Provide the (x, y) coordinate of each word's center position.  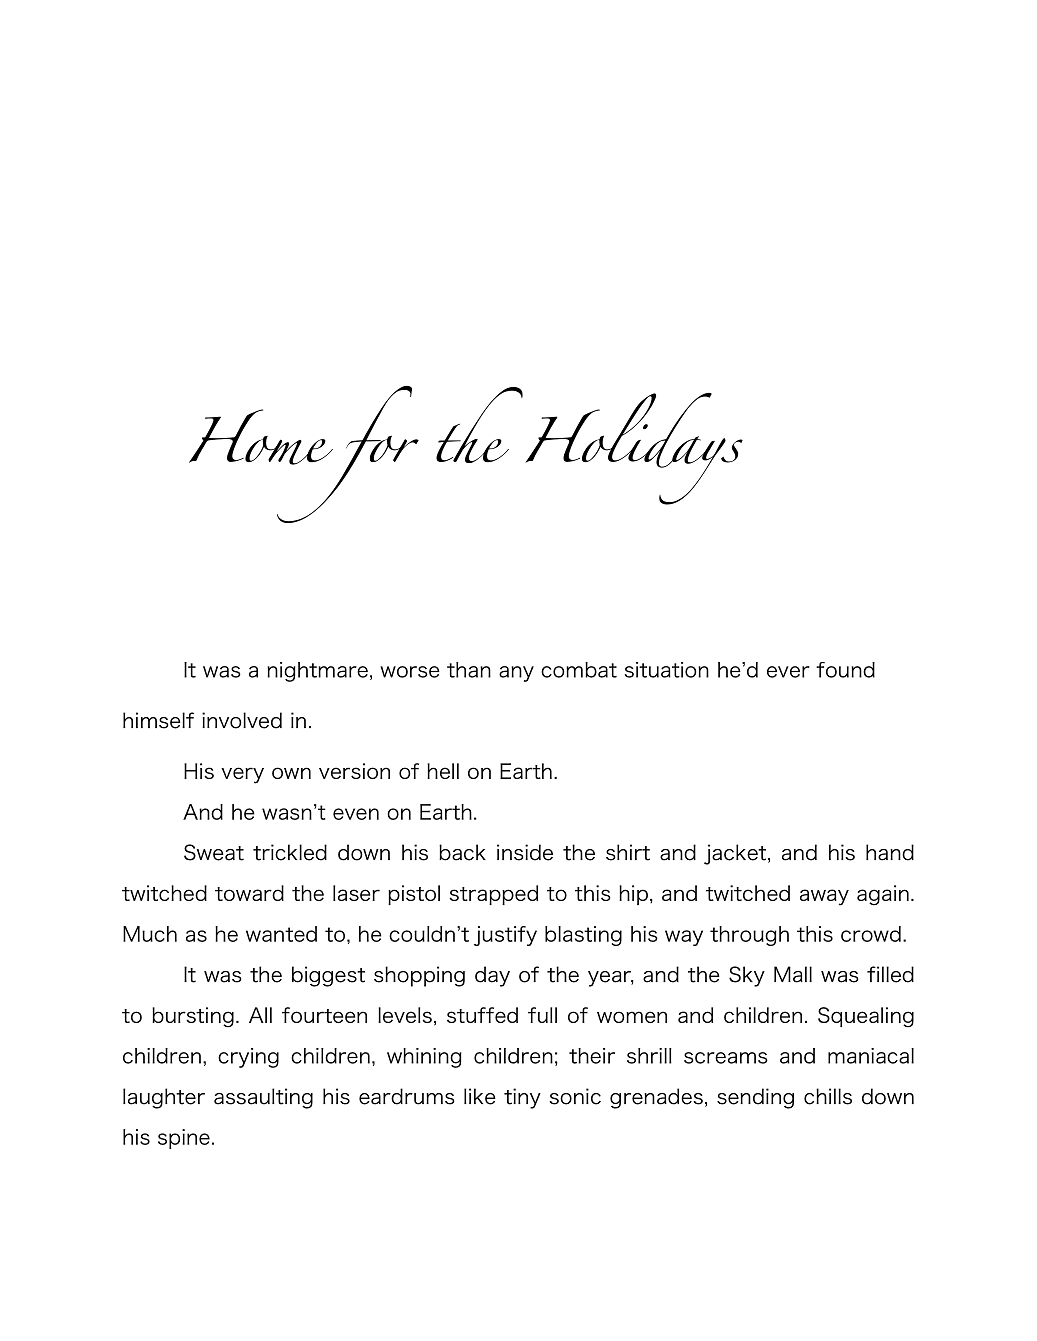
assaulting (263, 1098)
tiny (522, 1098)
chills (828, 1096)
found (845, 670)
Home (261, 437)
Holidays (634, 449)
